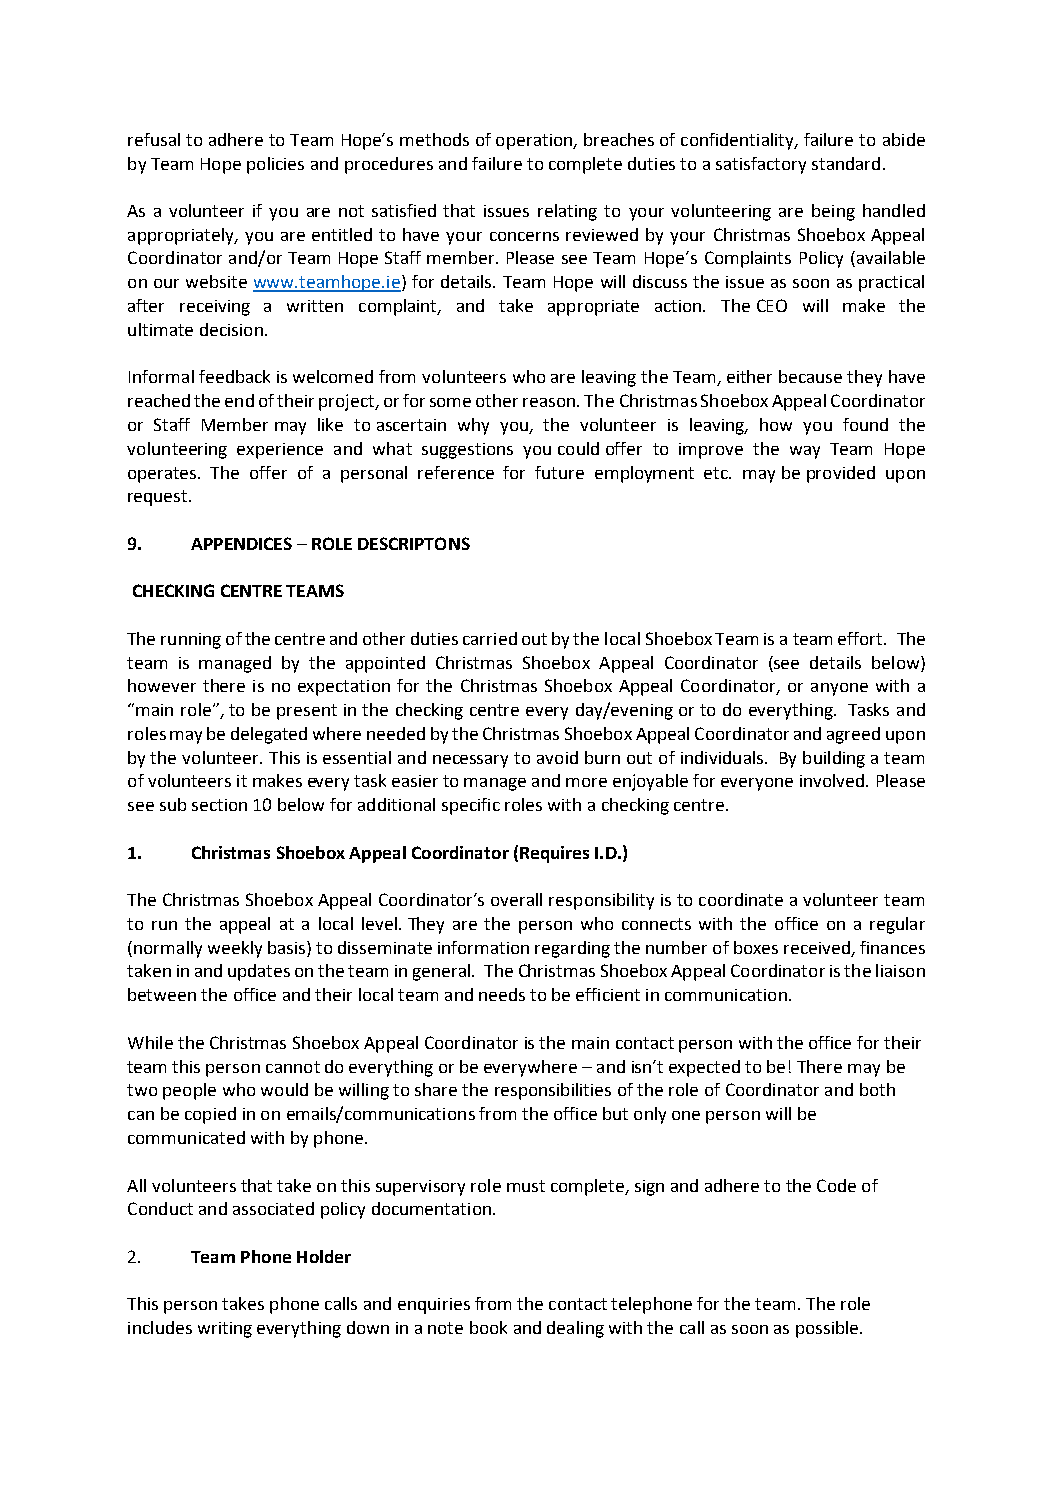 This screenshot has height=1490, width=1053. I want to click on overall, so click(516, 899).
